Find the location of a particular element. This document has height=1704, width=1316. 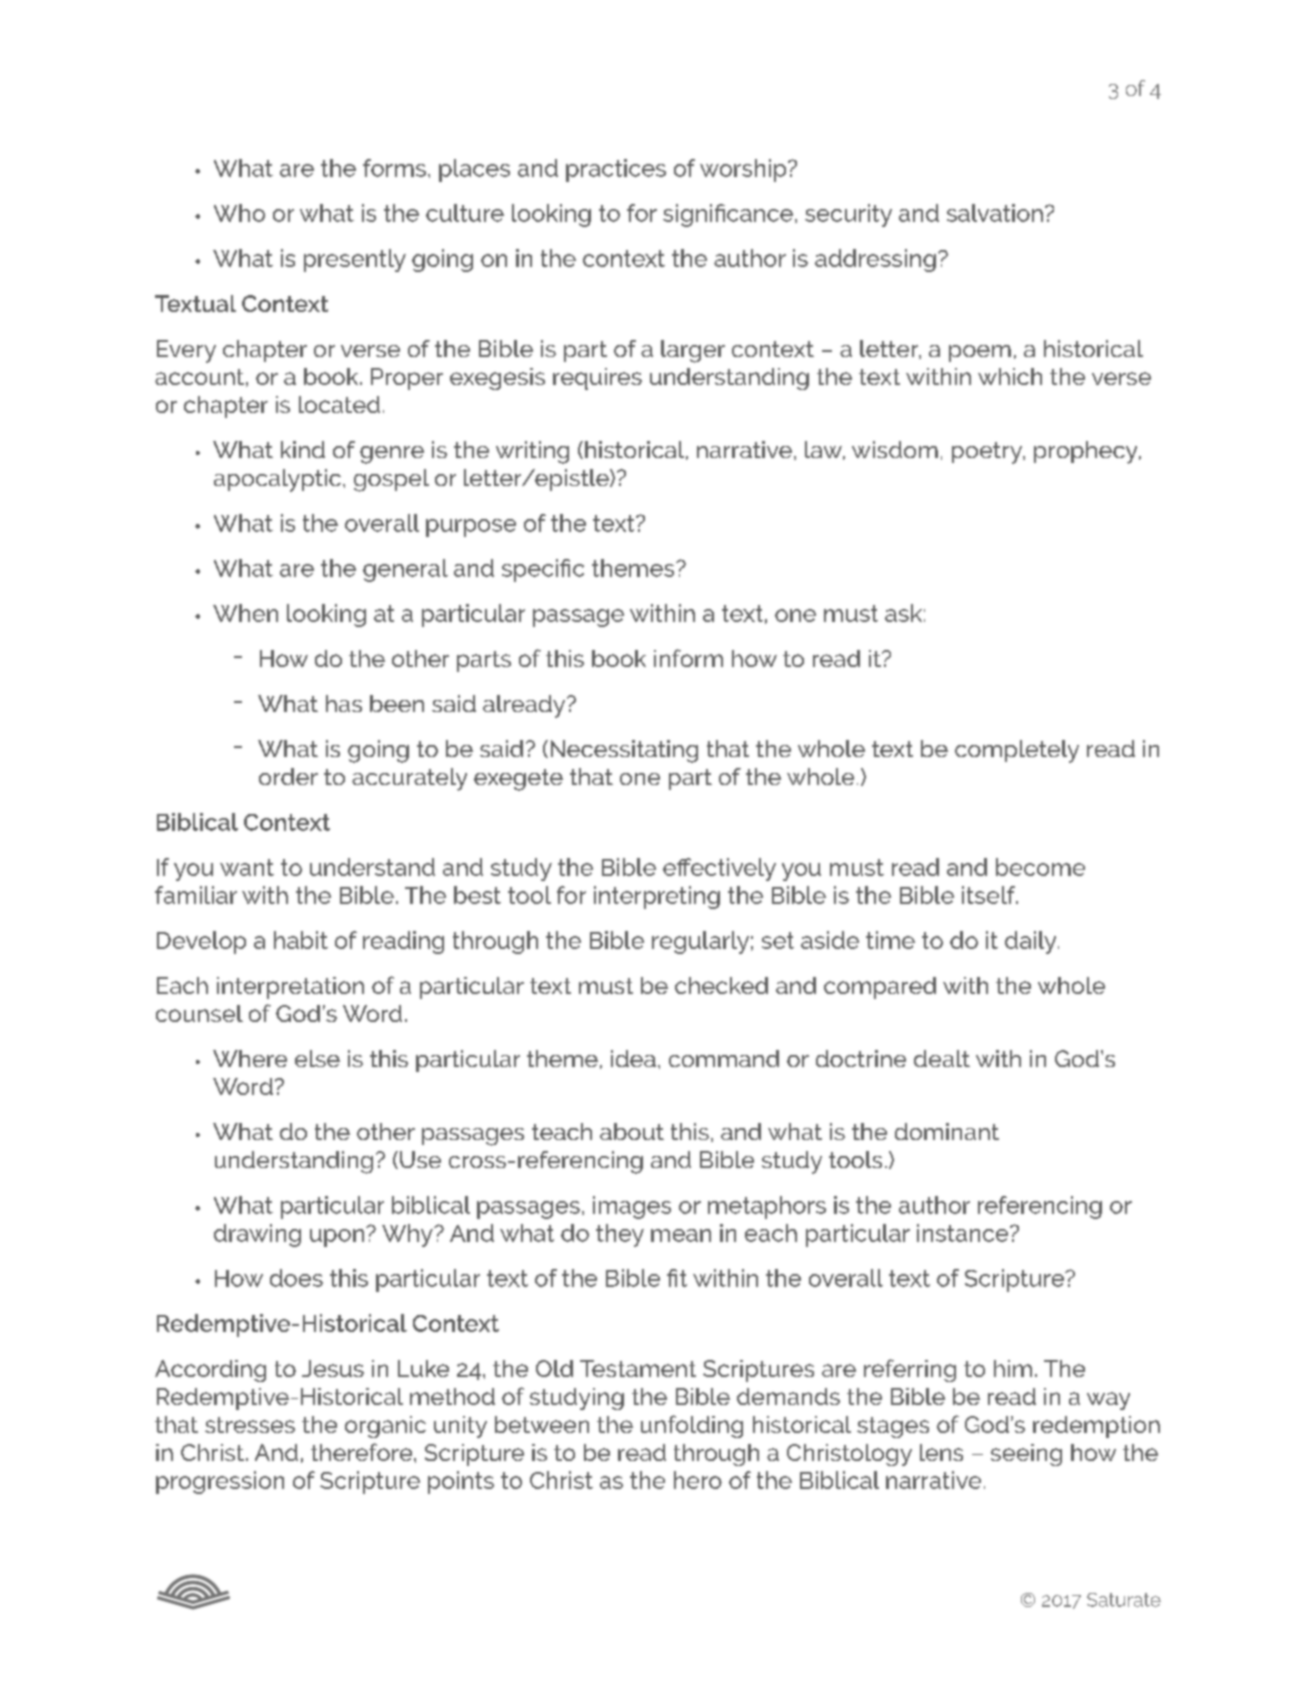

presently is located at coordinates (355, 260).
